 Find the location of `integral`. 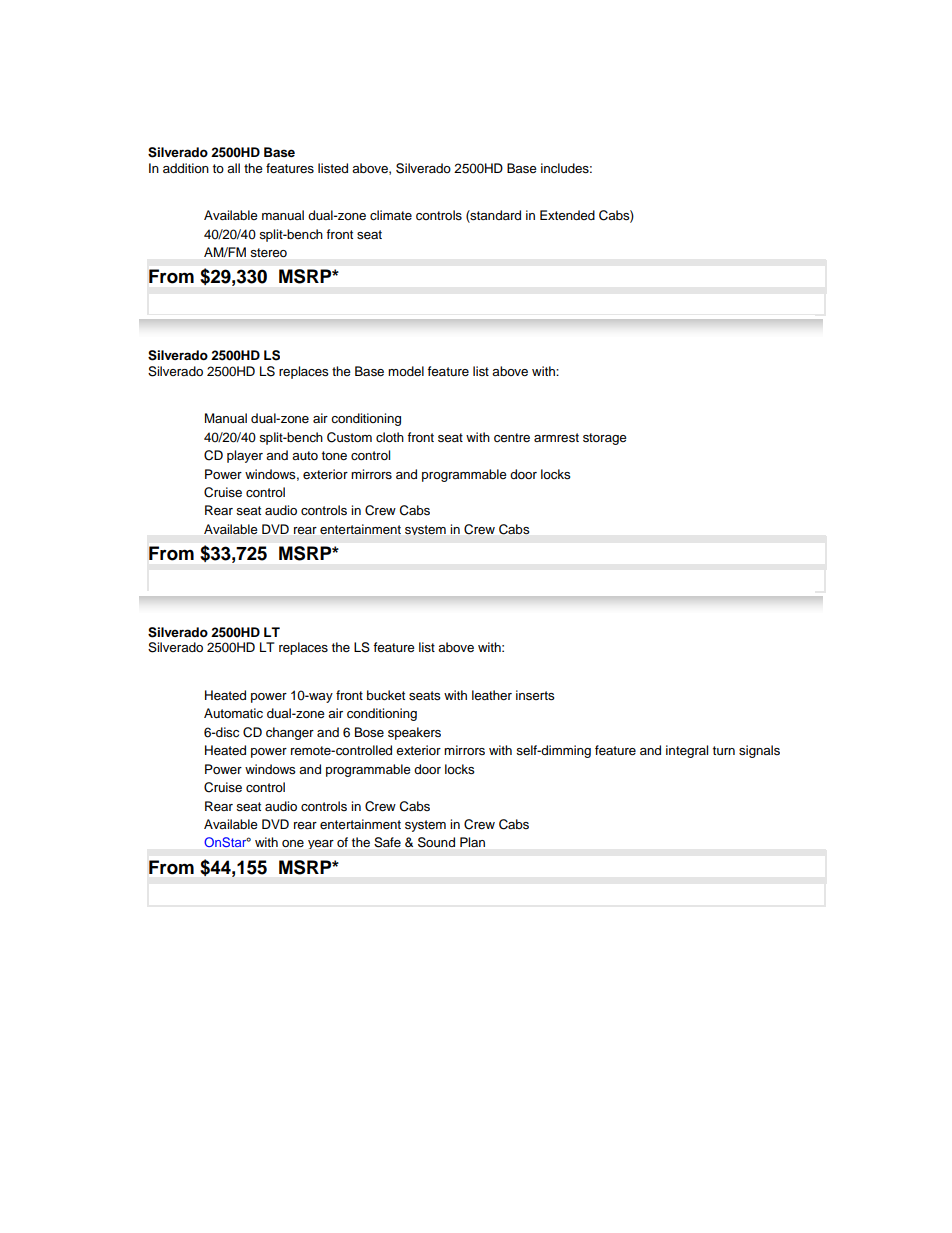

integral is located at coordinates (687, 751).
